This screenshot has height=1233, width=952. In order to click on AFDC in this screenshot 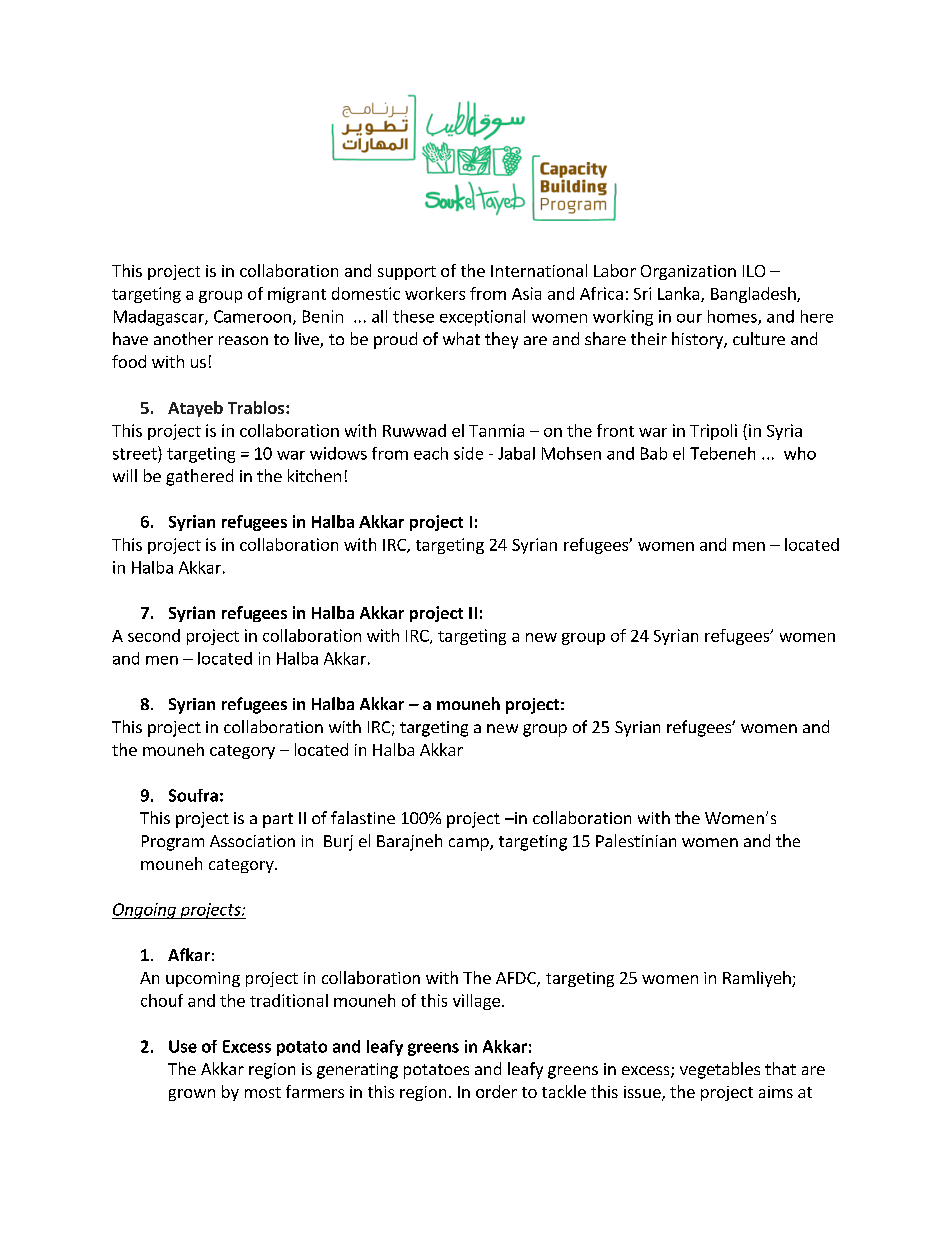, I will do `click(517, 979)`.
